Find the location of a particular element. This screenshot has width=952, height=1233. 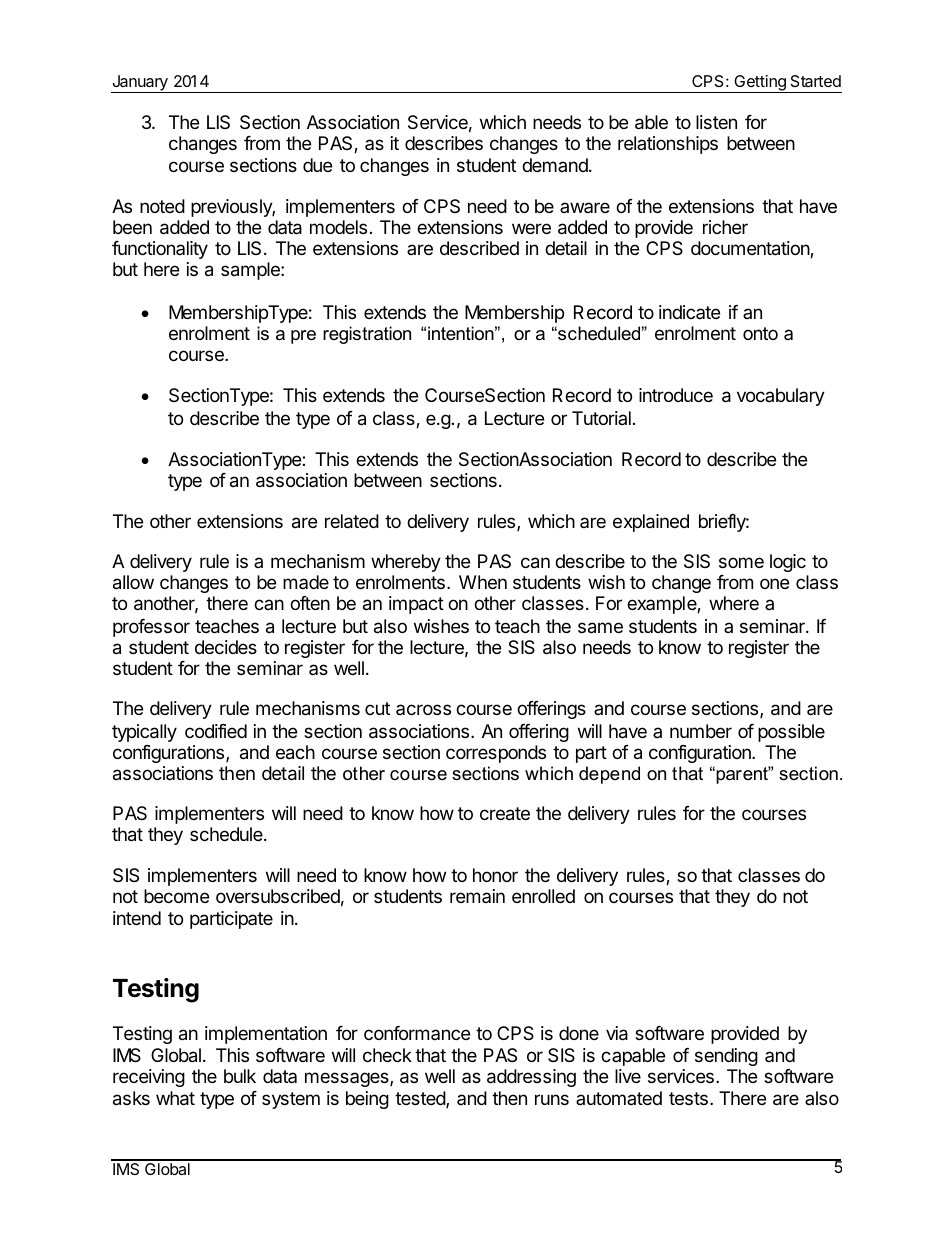

bulk is located at coordinates (240, 1076).
